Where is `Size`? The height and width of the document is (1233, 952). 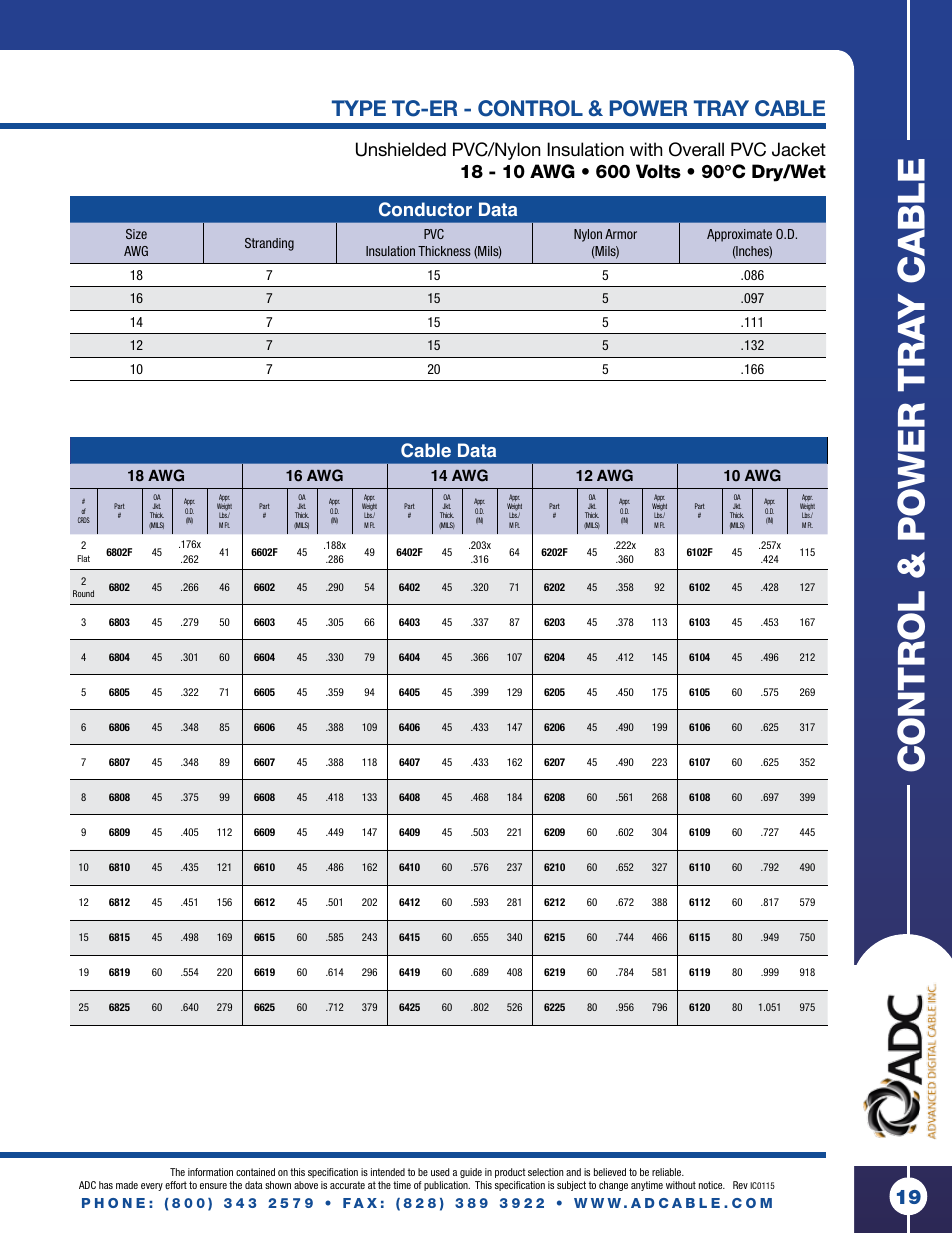 Size is located at coordinates (136, 234).
